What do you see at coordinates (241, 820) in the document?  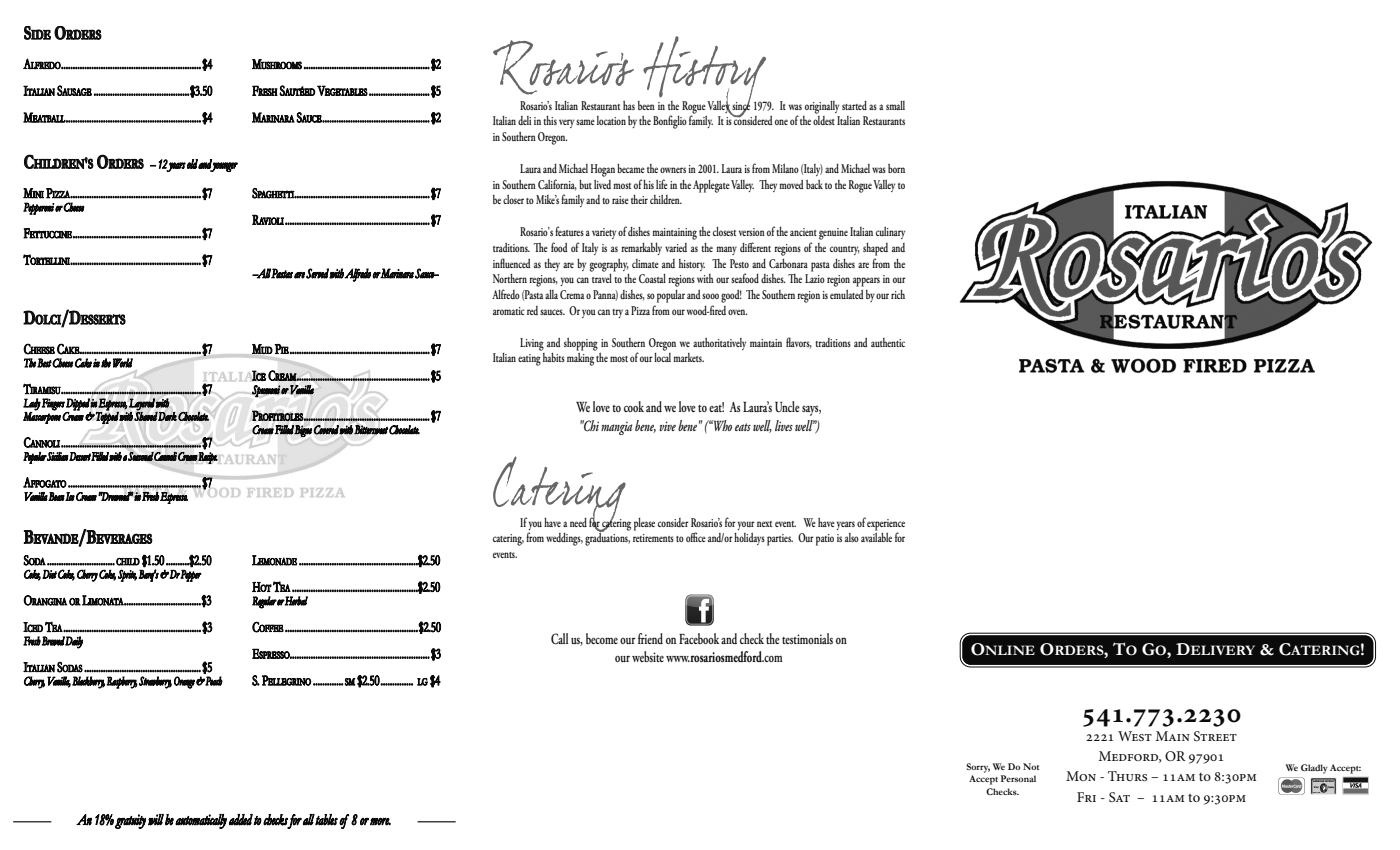 I see `added` at bounding box center [241, 820].
